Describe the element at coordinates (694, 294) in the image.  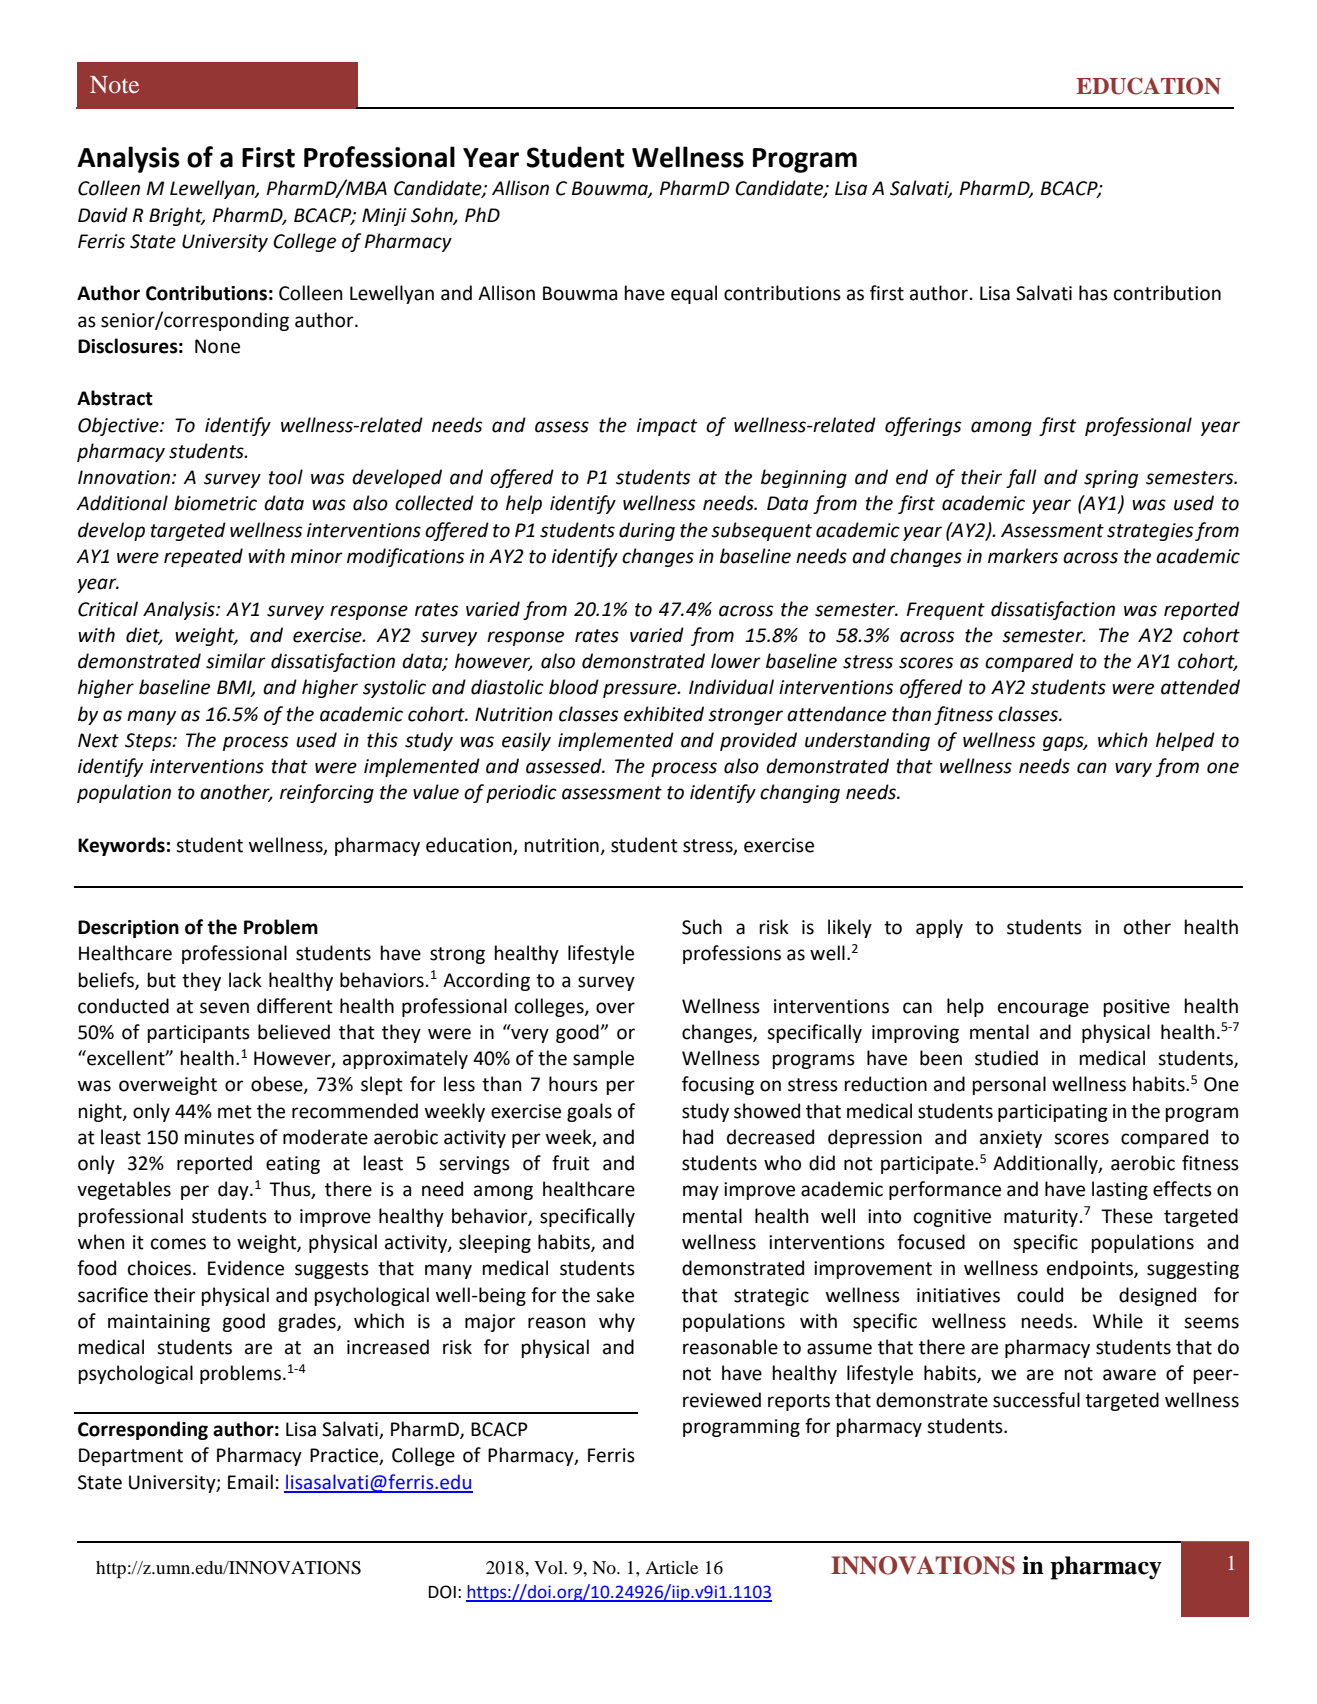
I see `equal` at that location.
